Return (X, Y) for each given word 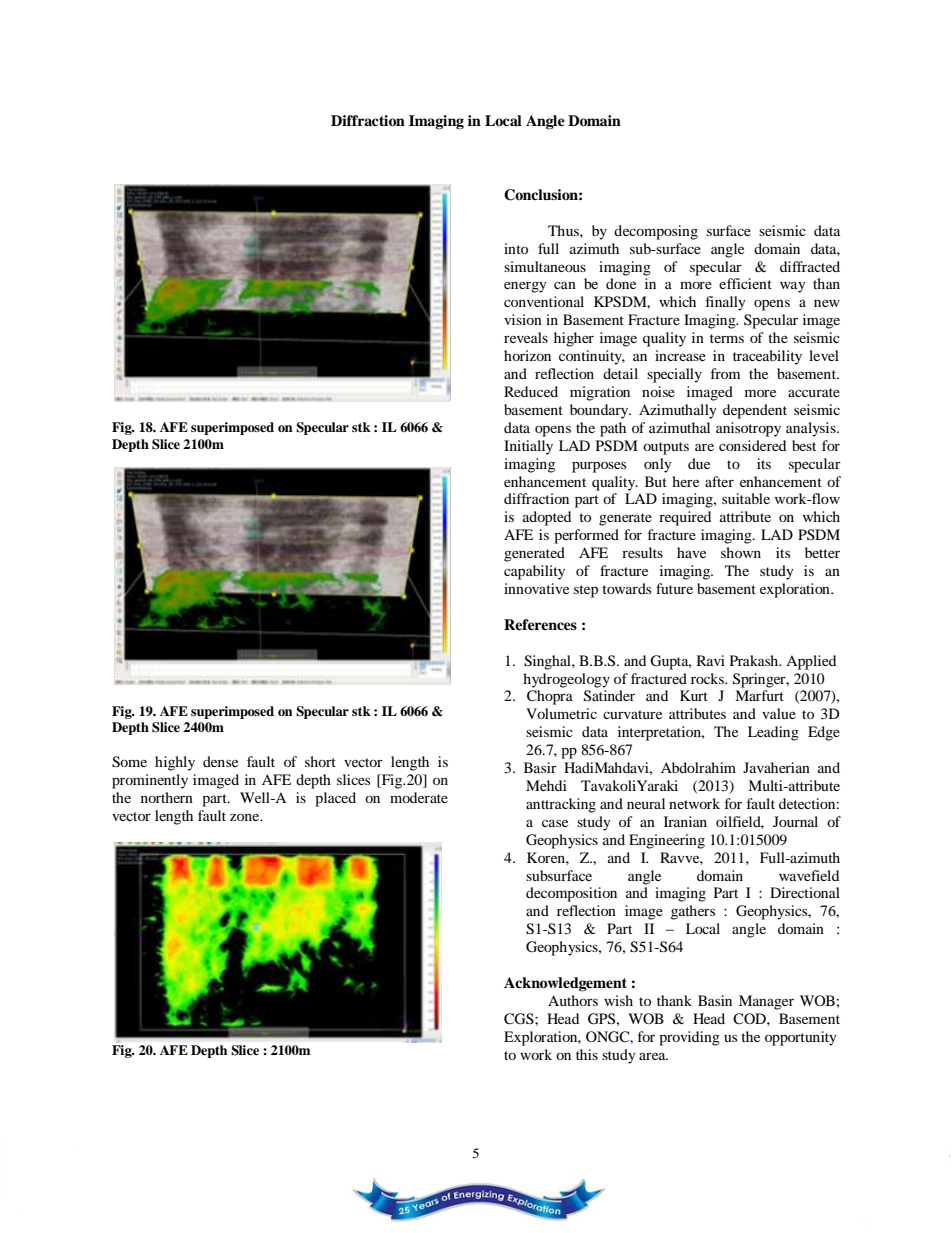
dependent (755, 411)
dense (220, 761)
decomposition (571, 894)
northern (167, 797)
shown (741, 552)
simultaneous (545, 266)
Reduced (531, 391)
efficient (745, 283)
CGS (520, 1019)
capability (534, 572)
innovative (536, 588)
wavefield (809, 875)
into (516, 248)
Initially (528, 447)
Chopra (550, 697)
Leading (773, 733)
